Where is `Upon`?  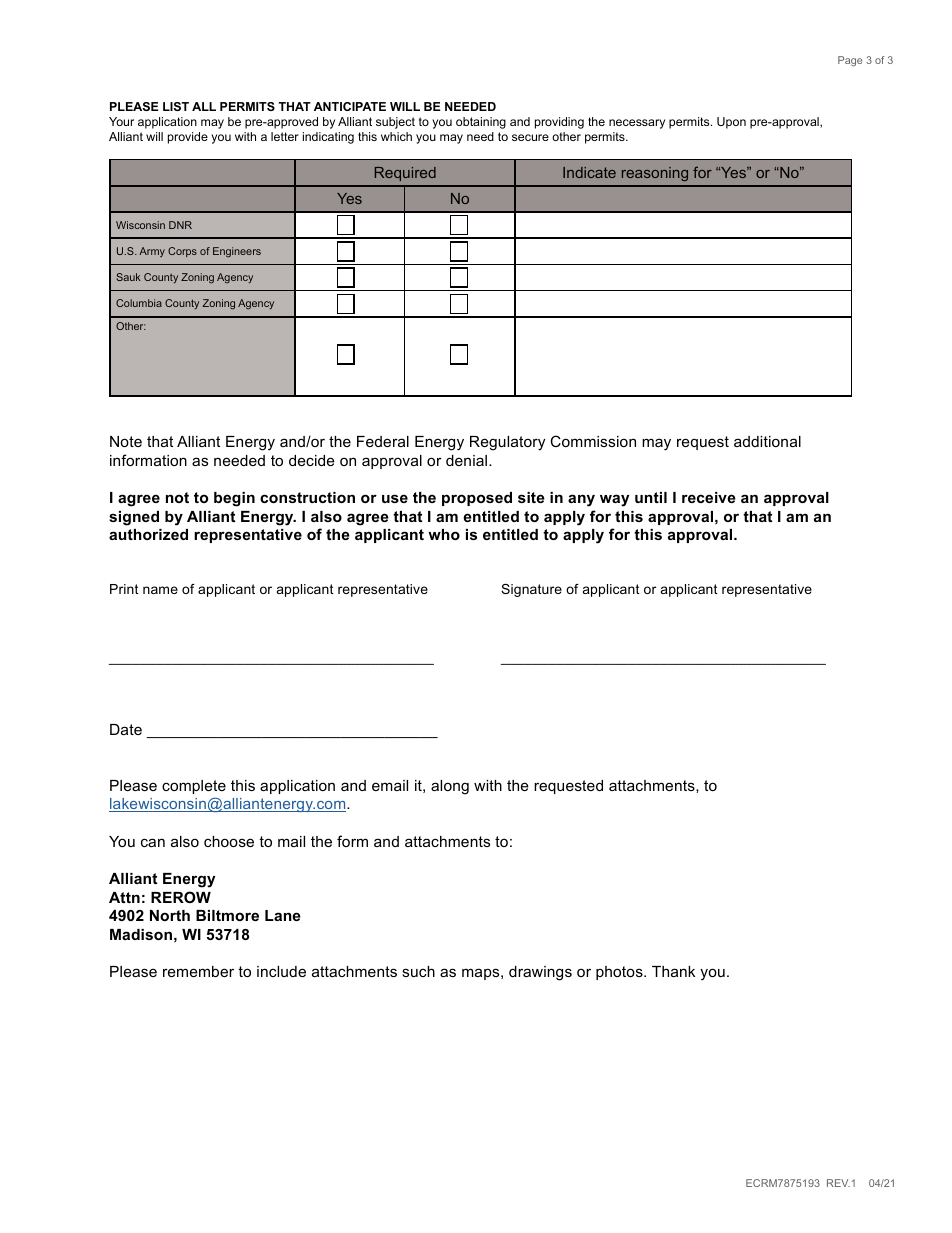 Upon is located at coordinates (731, 123).
